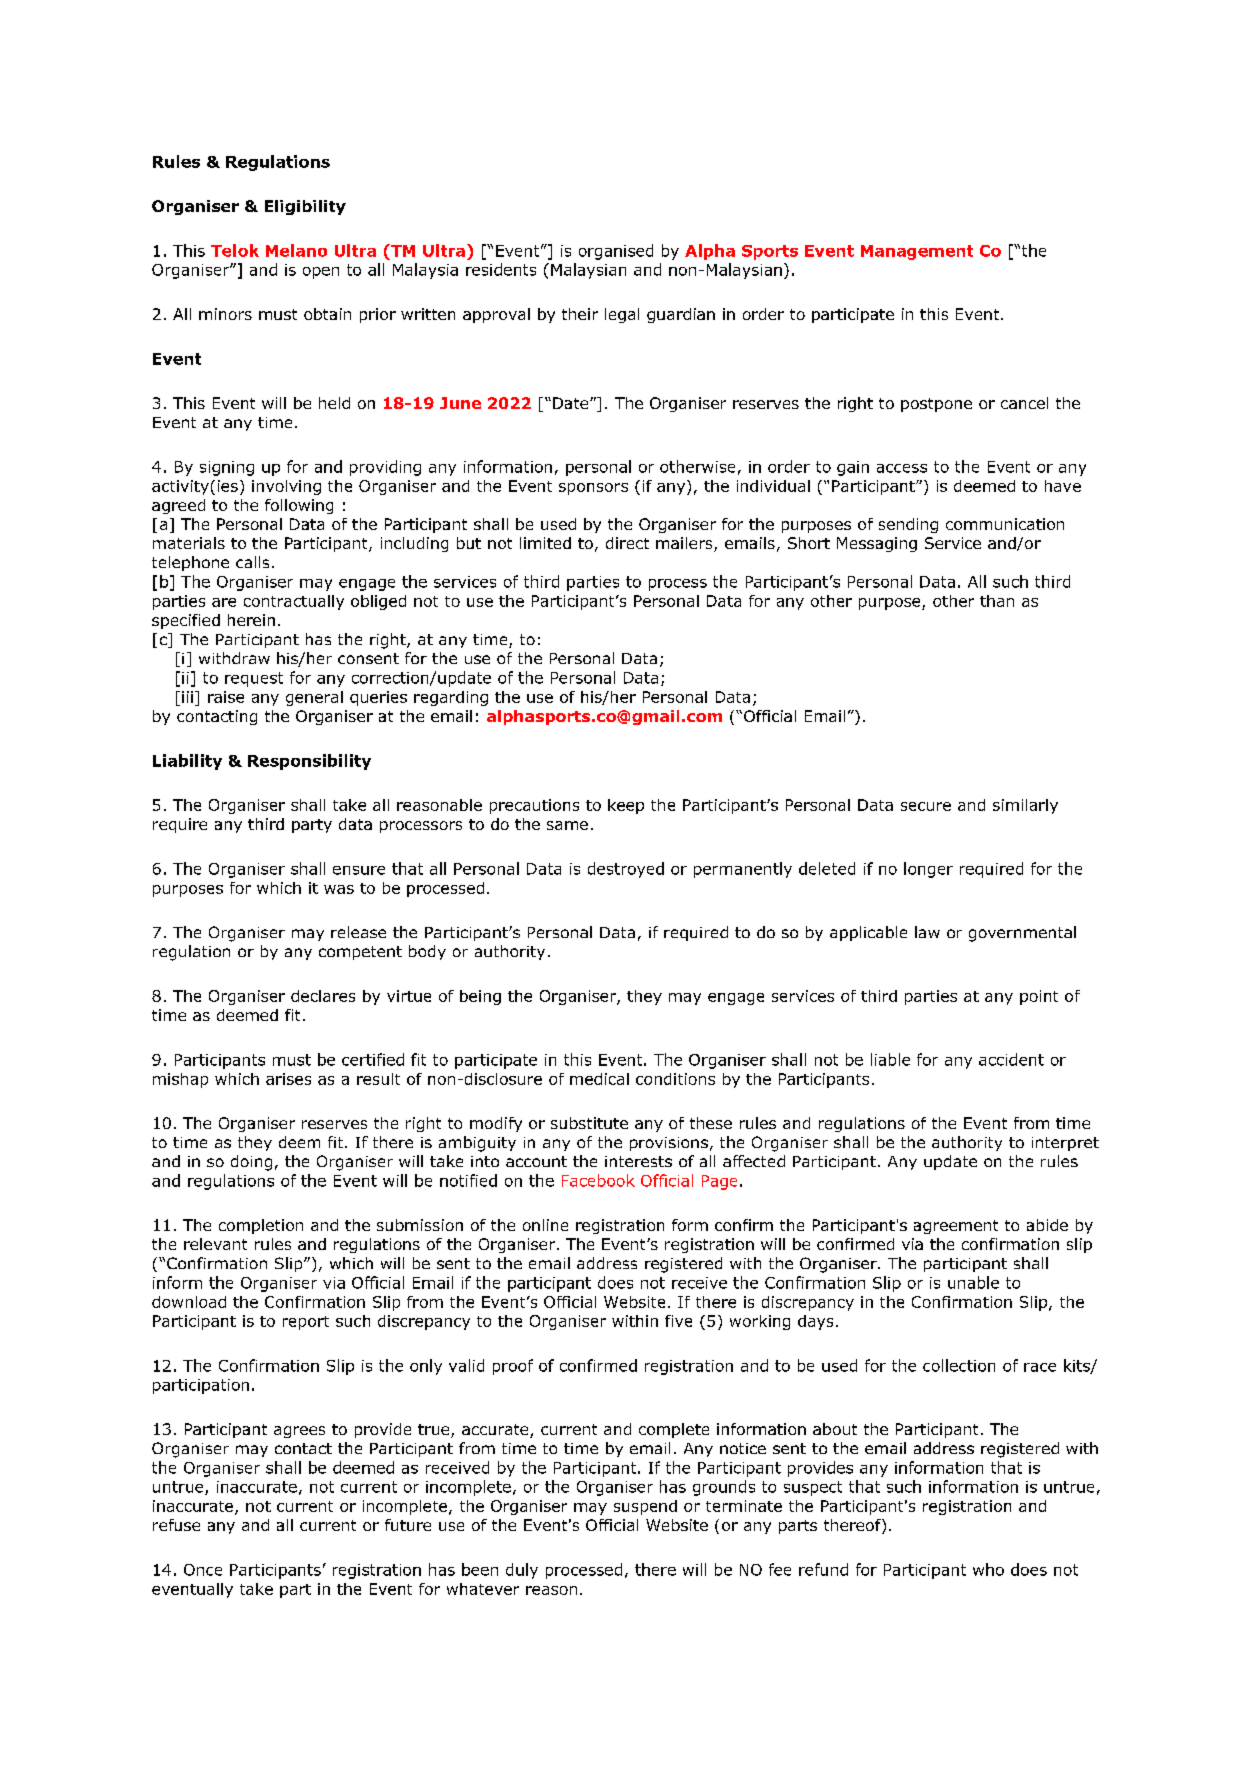 This page has width=1253, height=1772. Describe the element at coordinates (321, 273) in the page. I see `open` at that location.
